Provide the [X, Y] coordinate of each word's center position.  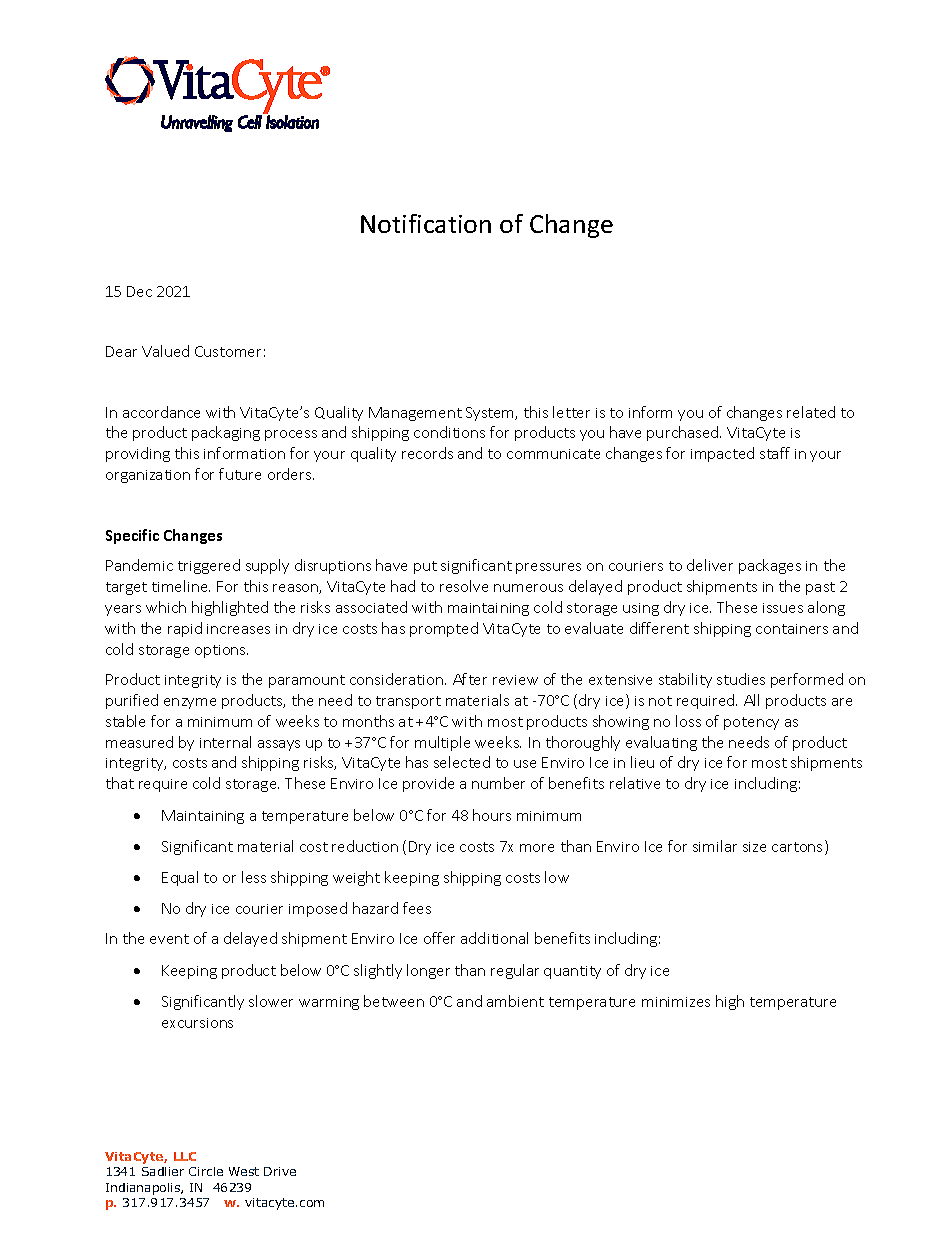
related [811, 412]
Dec [139, 291]
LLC [185, 1156]
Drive [280, 1171]
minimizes [676, 1002]
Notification [426, 223]
